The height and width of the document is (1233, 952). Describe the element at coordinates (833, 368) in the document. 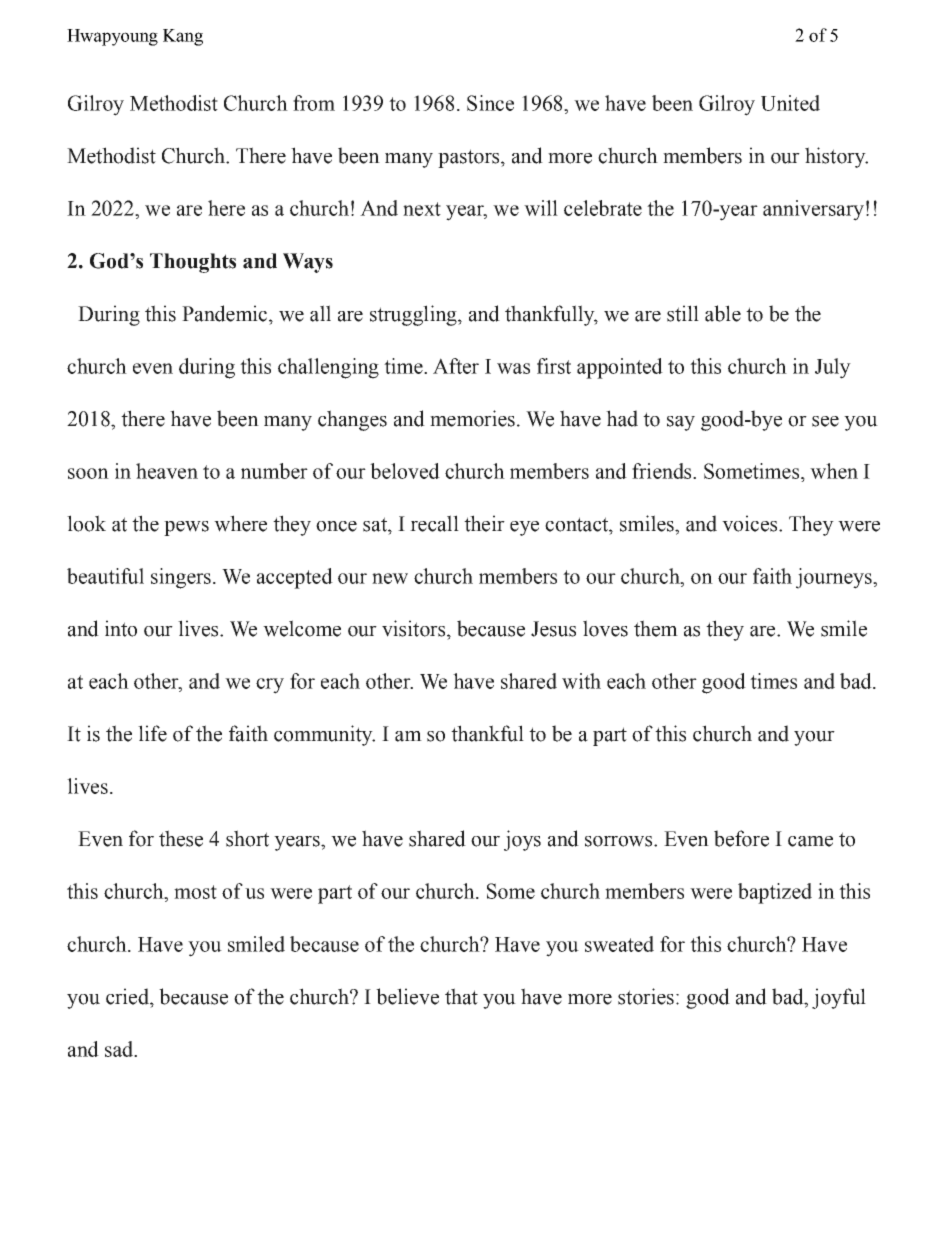

I see `July` at that location.
